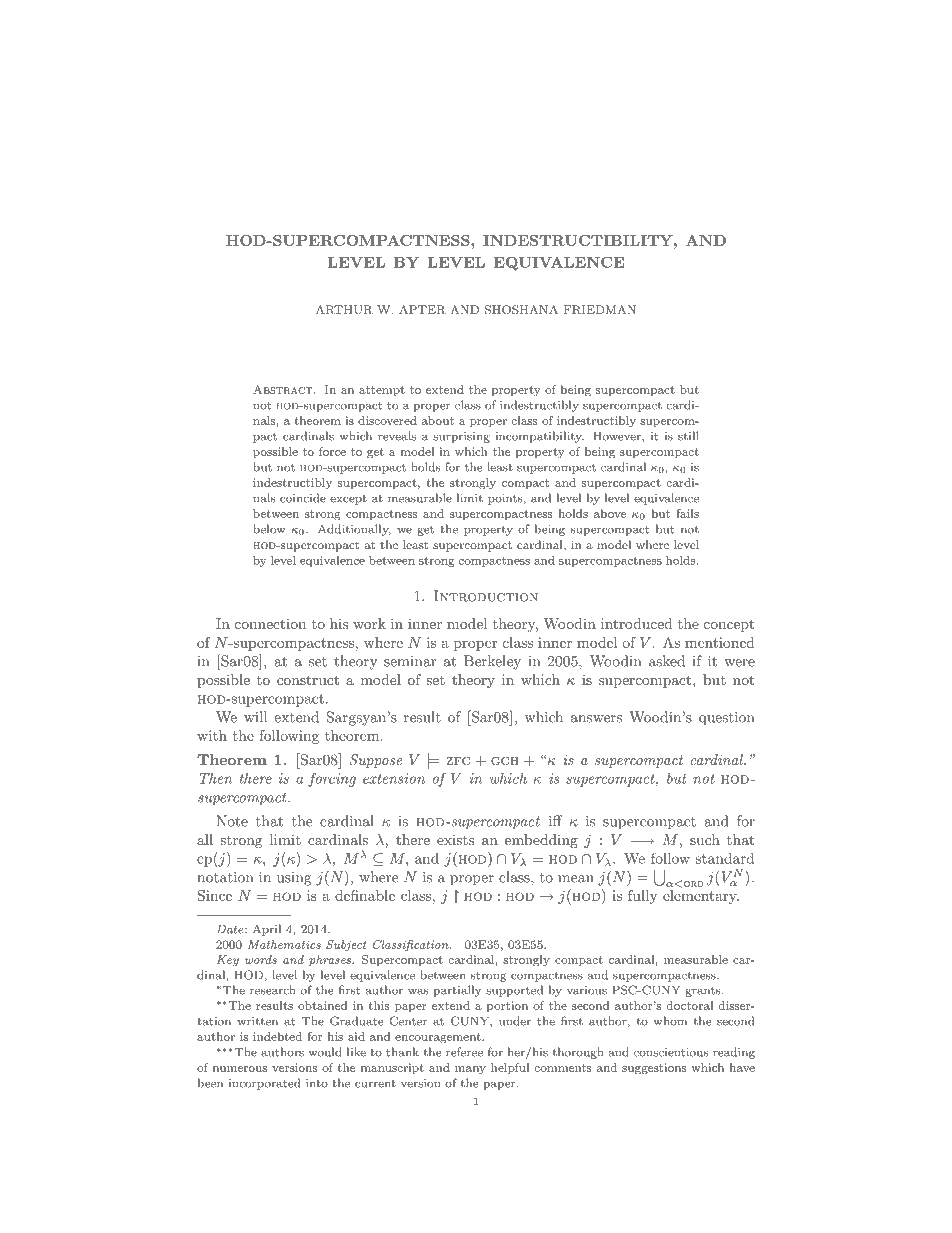 This screenshot has height=1233, width=952. Describe the element at coordinates (600, 310) in the screenshot. I see `FRIEDMAN` at that location.
